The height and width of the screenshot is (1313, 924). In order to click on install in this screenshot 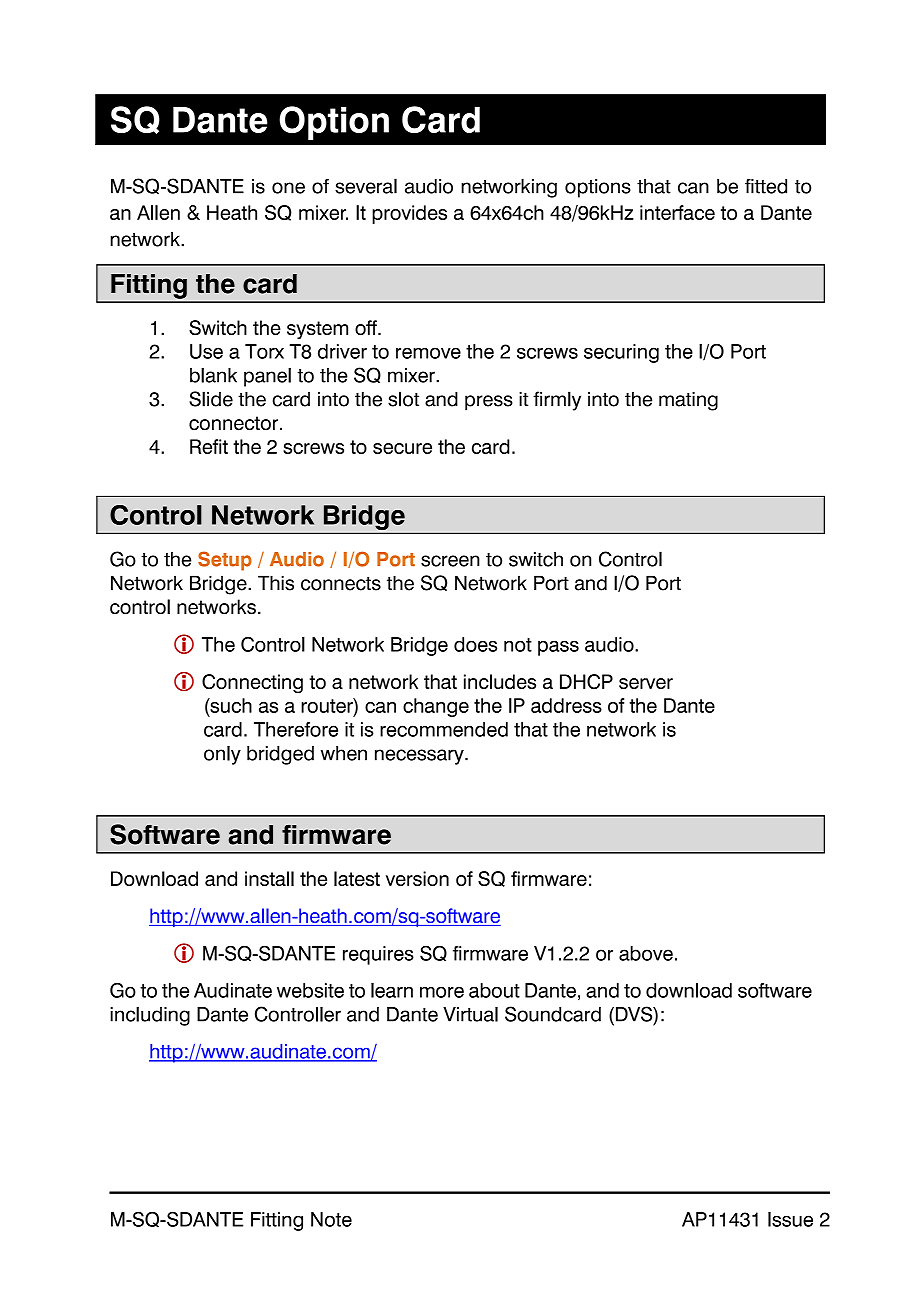, I will do `click(269, 878)`.
